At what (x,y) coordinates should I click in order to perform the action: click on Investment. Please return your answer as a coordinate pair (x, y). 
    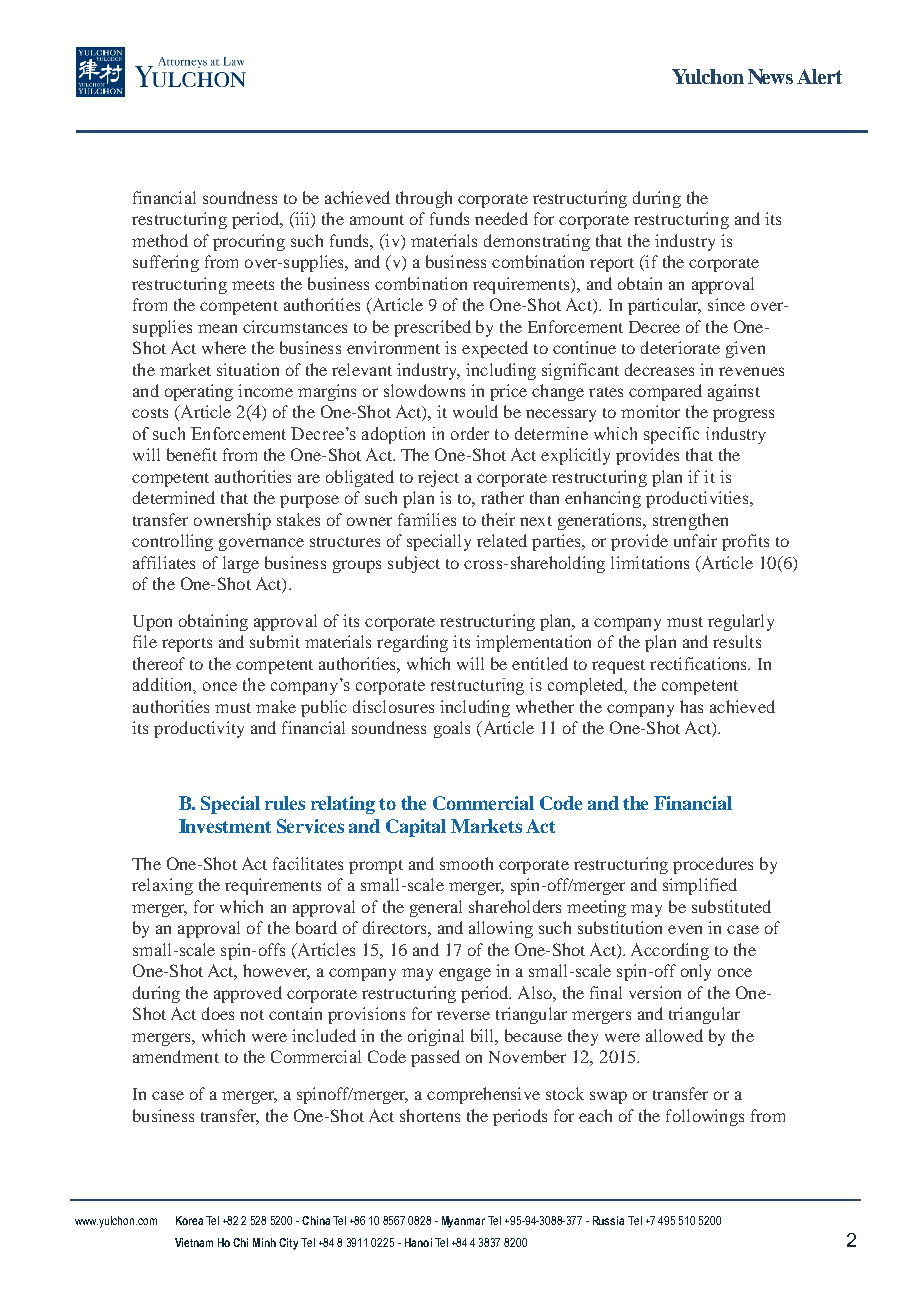
    Looking at the image, I should click on (225, 826).
